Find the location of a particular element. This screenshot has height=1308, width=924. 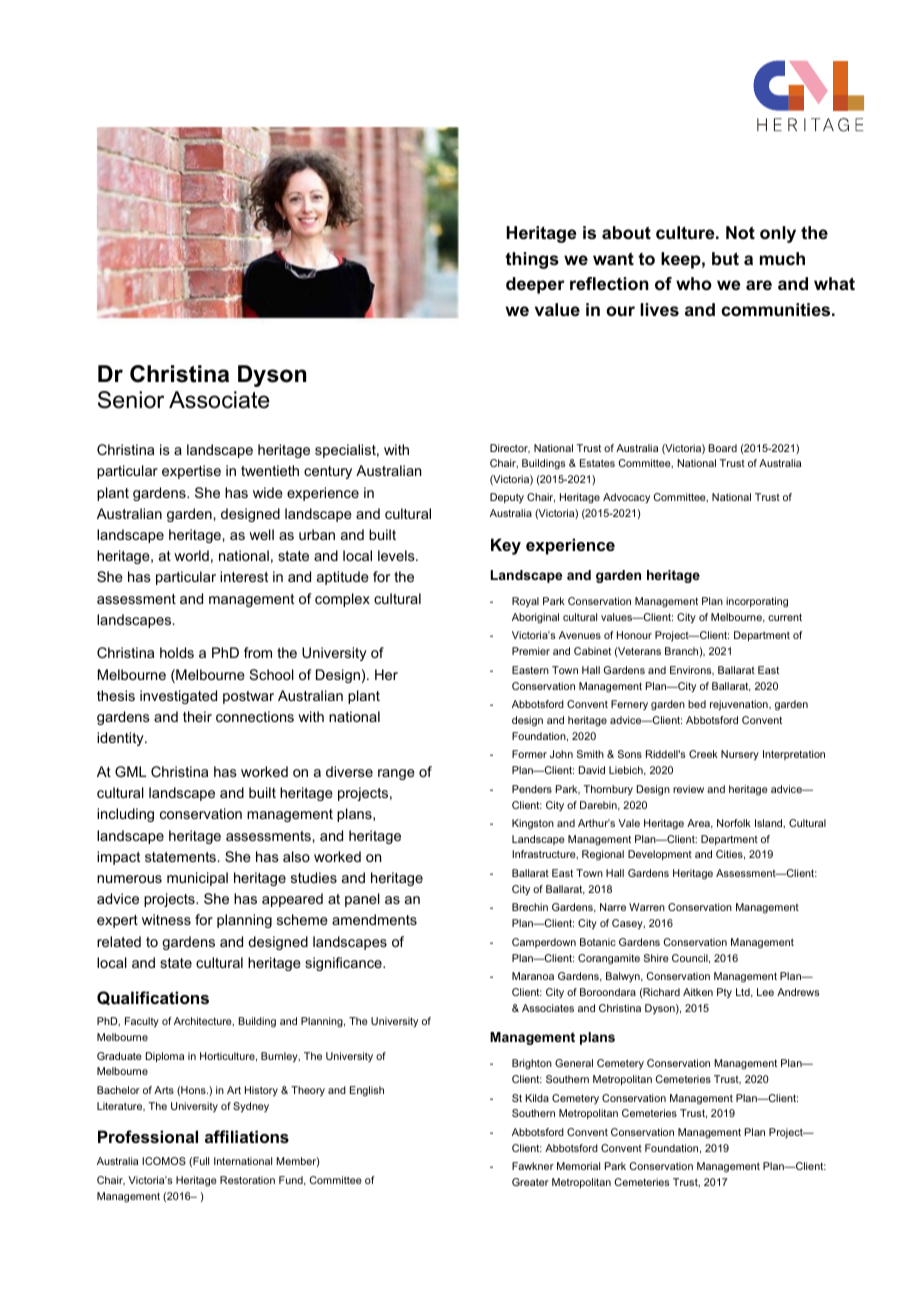

Greater is located at coordinates (530, 1182).
